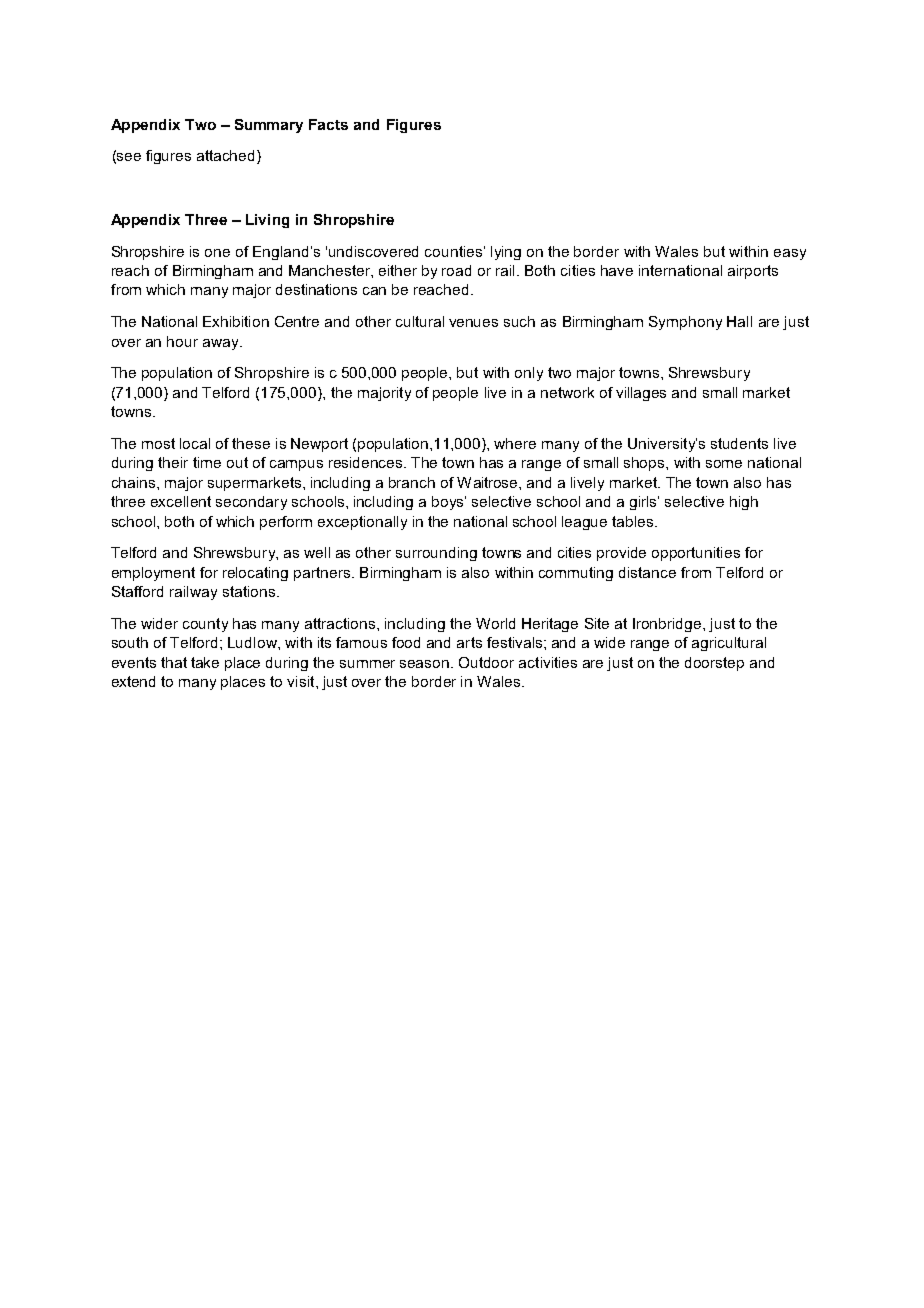  I want to click on high, so click(744, 503).
